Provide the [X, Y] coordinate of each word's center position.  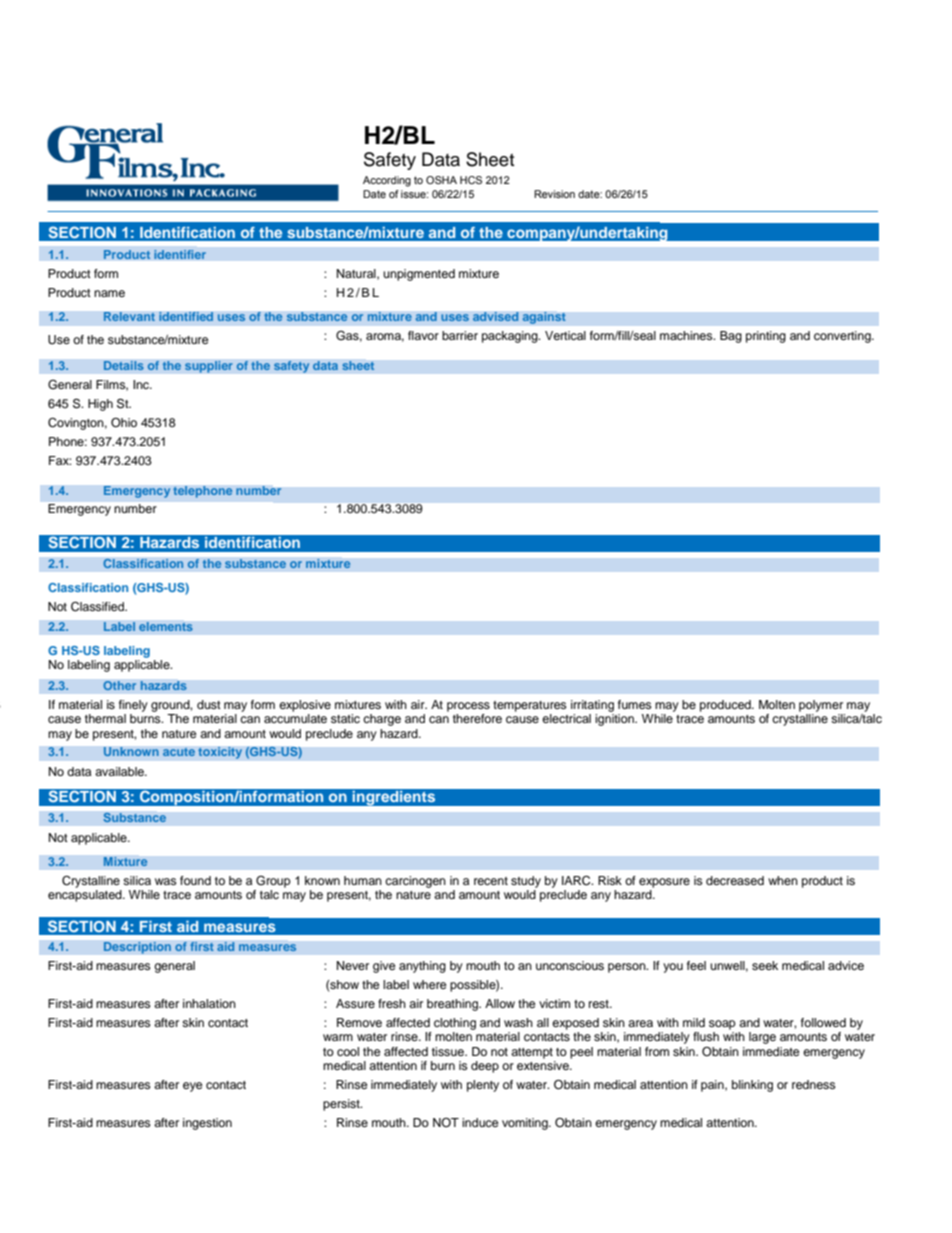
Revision [554, 194]
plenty [483, 1086]
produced [726, 706]
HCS [471, 180]
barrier [460, 335]
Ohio [124, 423]
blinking [752, 1086]
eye [193, 1087]
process [468, 707]
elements [166, 627]
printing [766, 337]
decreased [735, 880]
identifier [180, 255]
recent [491, 881]
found [195, 880]
